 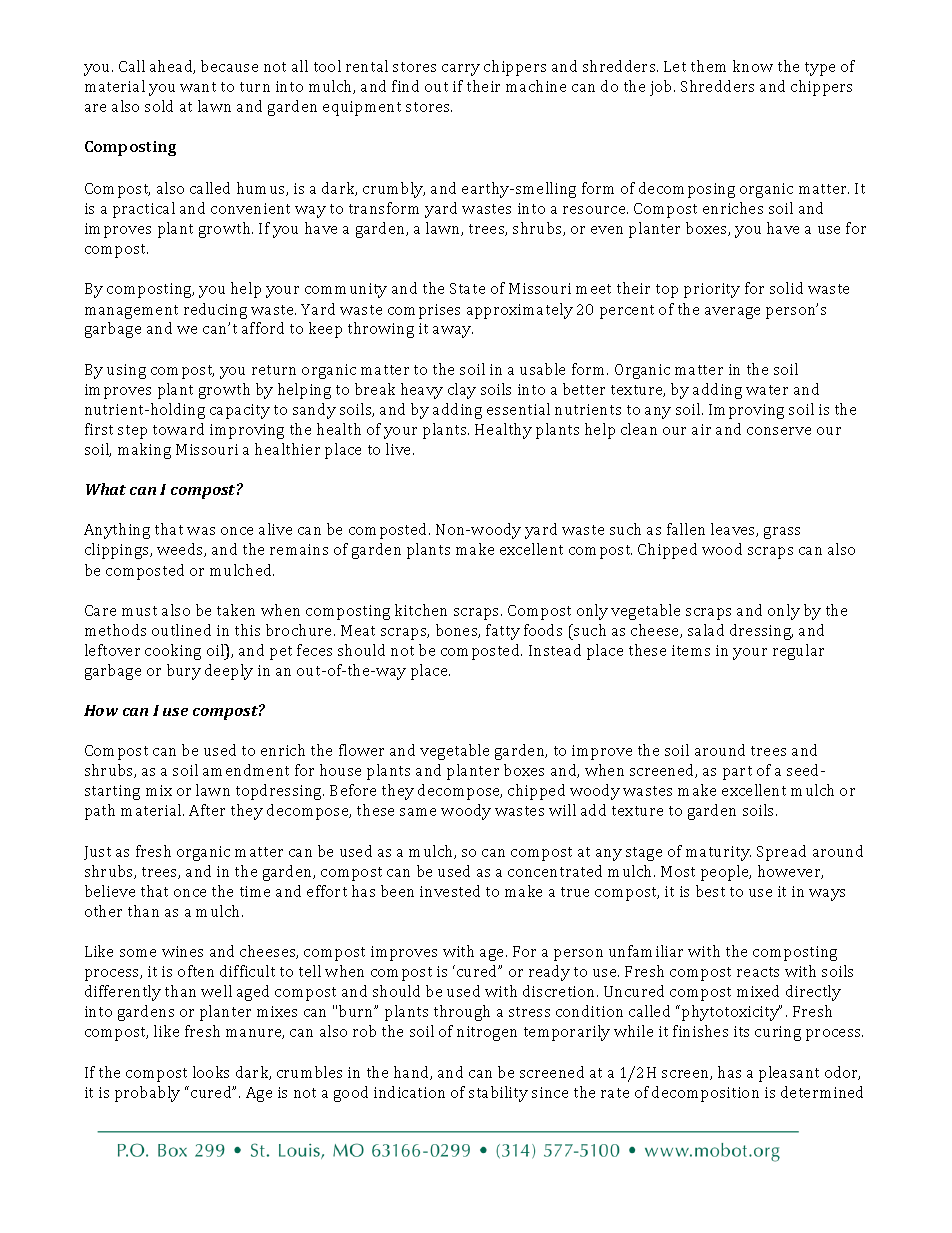 What do you see at coordinates (211, 1072) in the screenshot?
I see `looks` at bounding box center [211, 1072].
